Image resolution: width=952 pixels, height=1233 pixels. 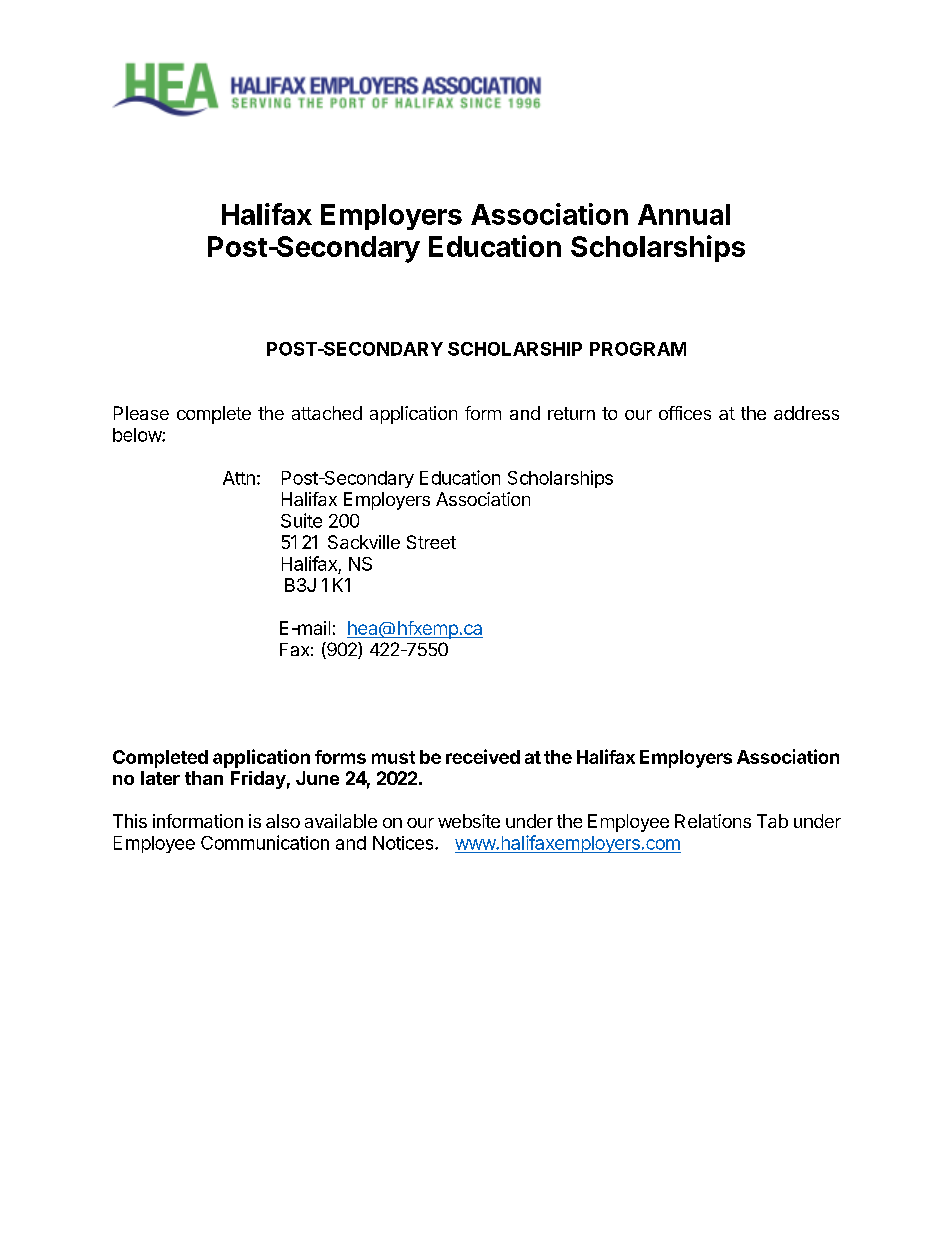 What do you see at coordinates (141, 413) in the document?
I see `Please` at bounding box center [141, 413].
